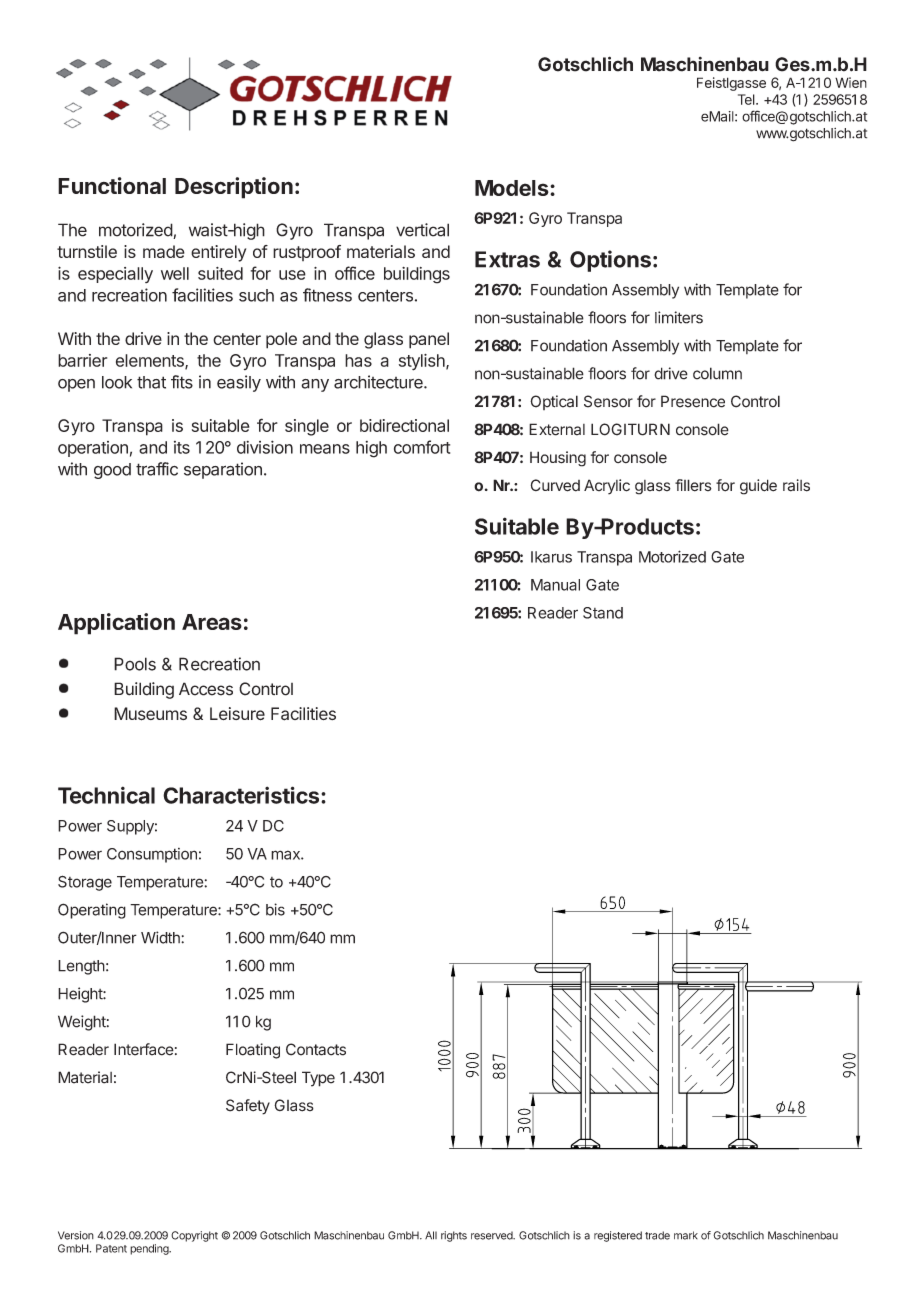 This screenshot has width=924, height=1308. What do you see at coordinates (275, 909) in the screenshot?
I see `bis` at bounding box center [275, 909].
